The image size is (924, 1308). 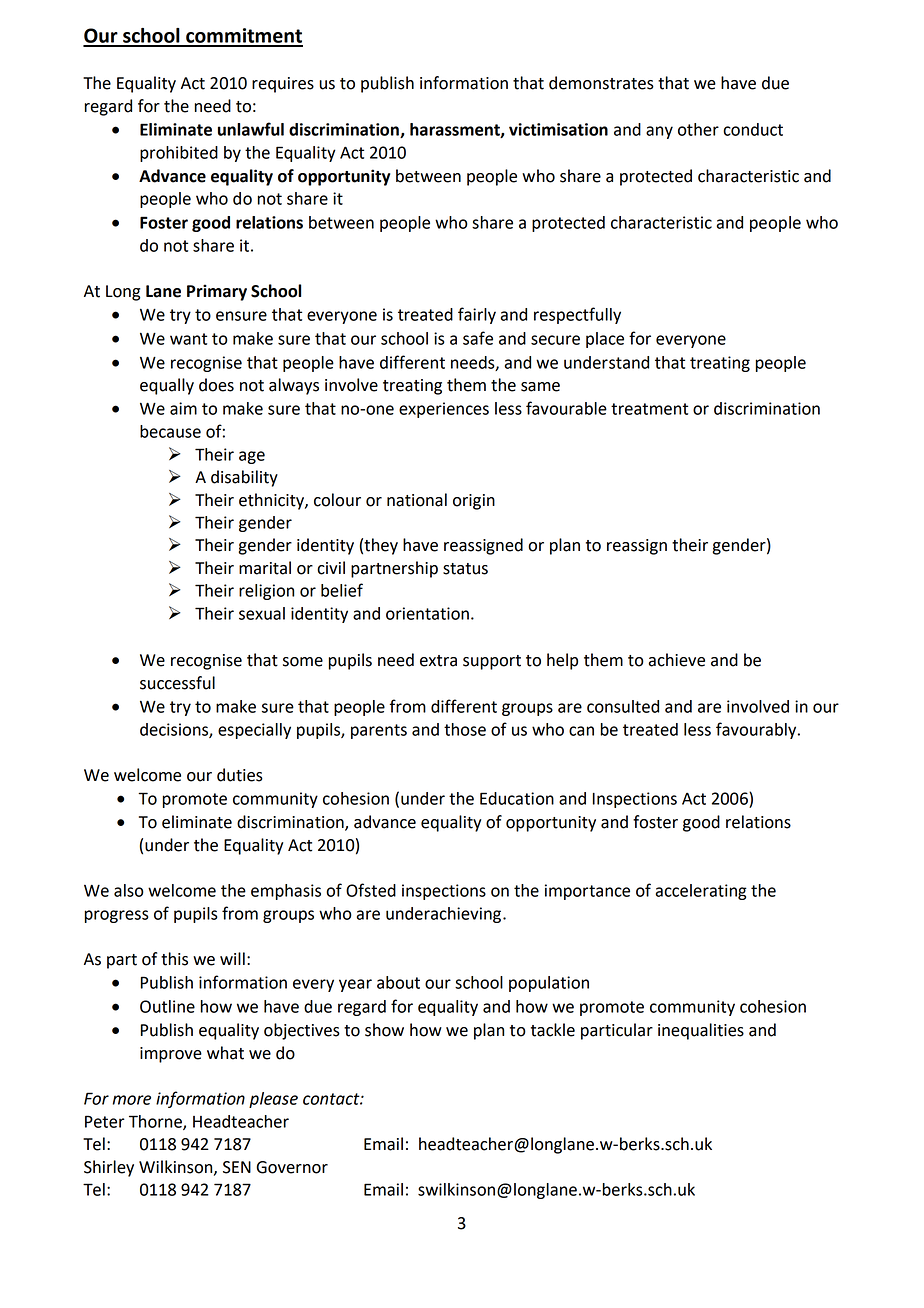 I want to click on achieve, so click(x=676, y=660).
